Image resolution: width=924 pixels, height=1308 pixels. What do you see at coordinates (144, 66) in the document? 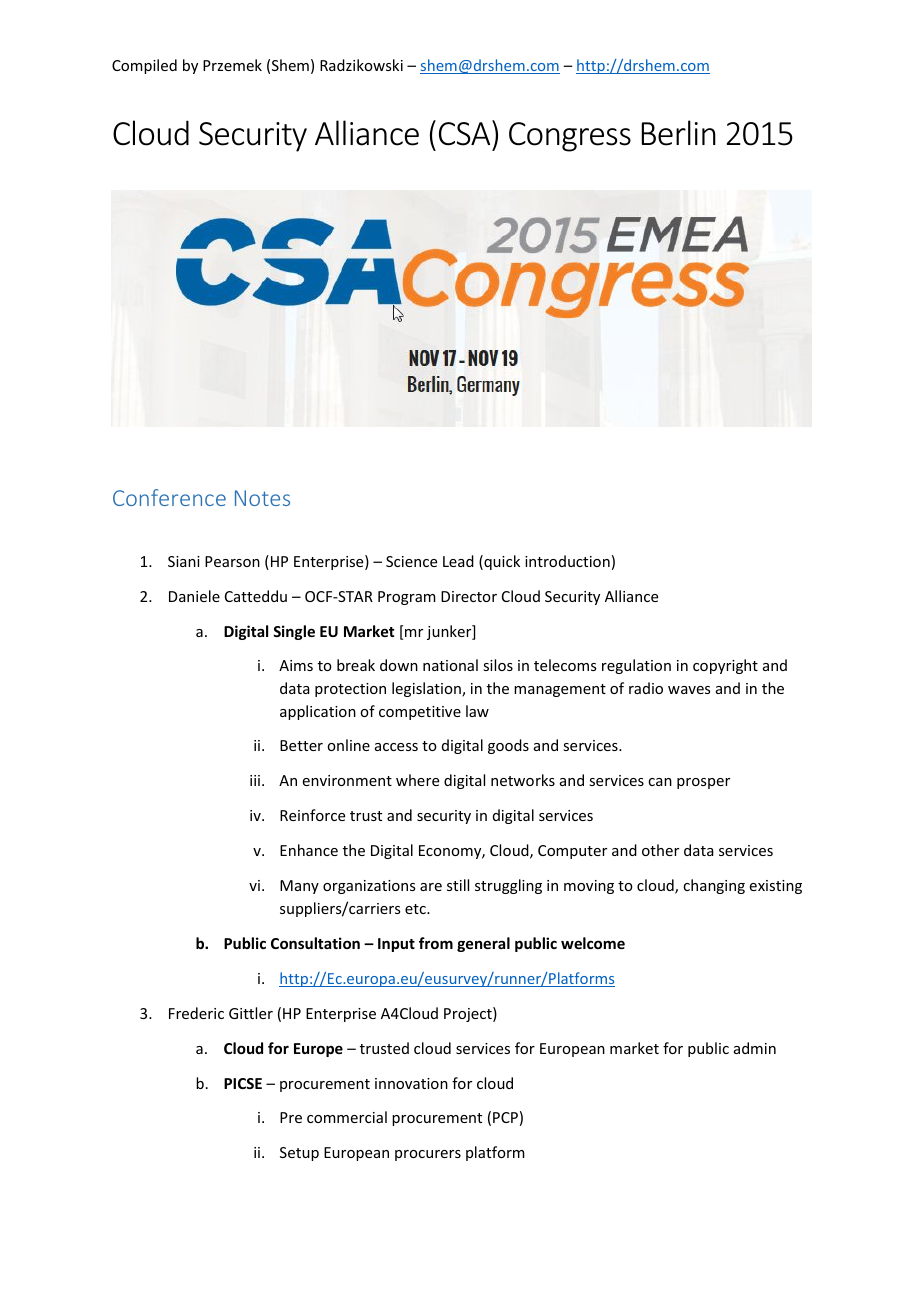
I see `Compiled` at bounding box center [144, 66].
